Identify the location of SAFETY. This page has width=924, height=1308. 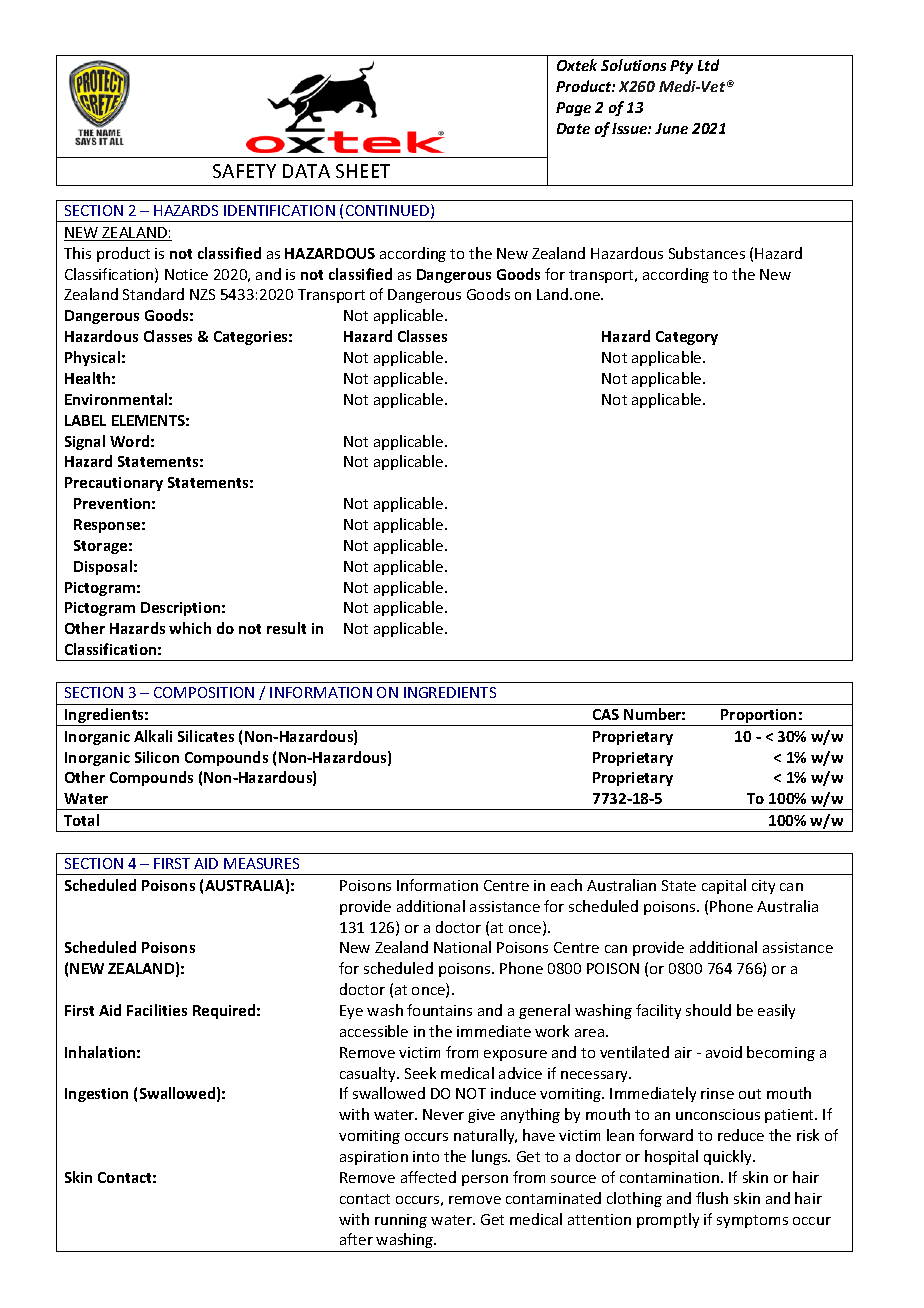
(244, 171).
